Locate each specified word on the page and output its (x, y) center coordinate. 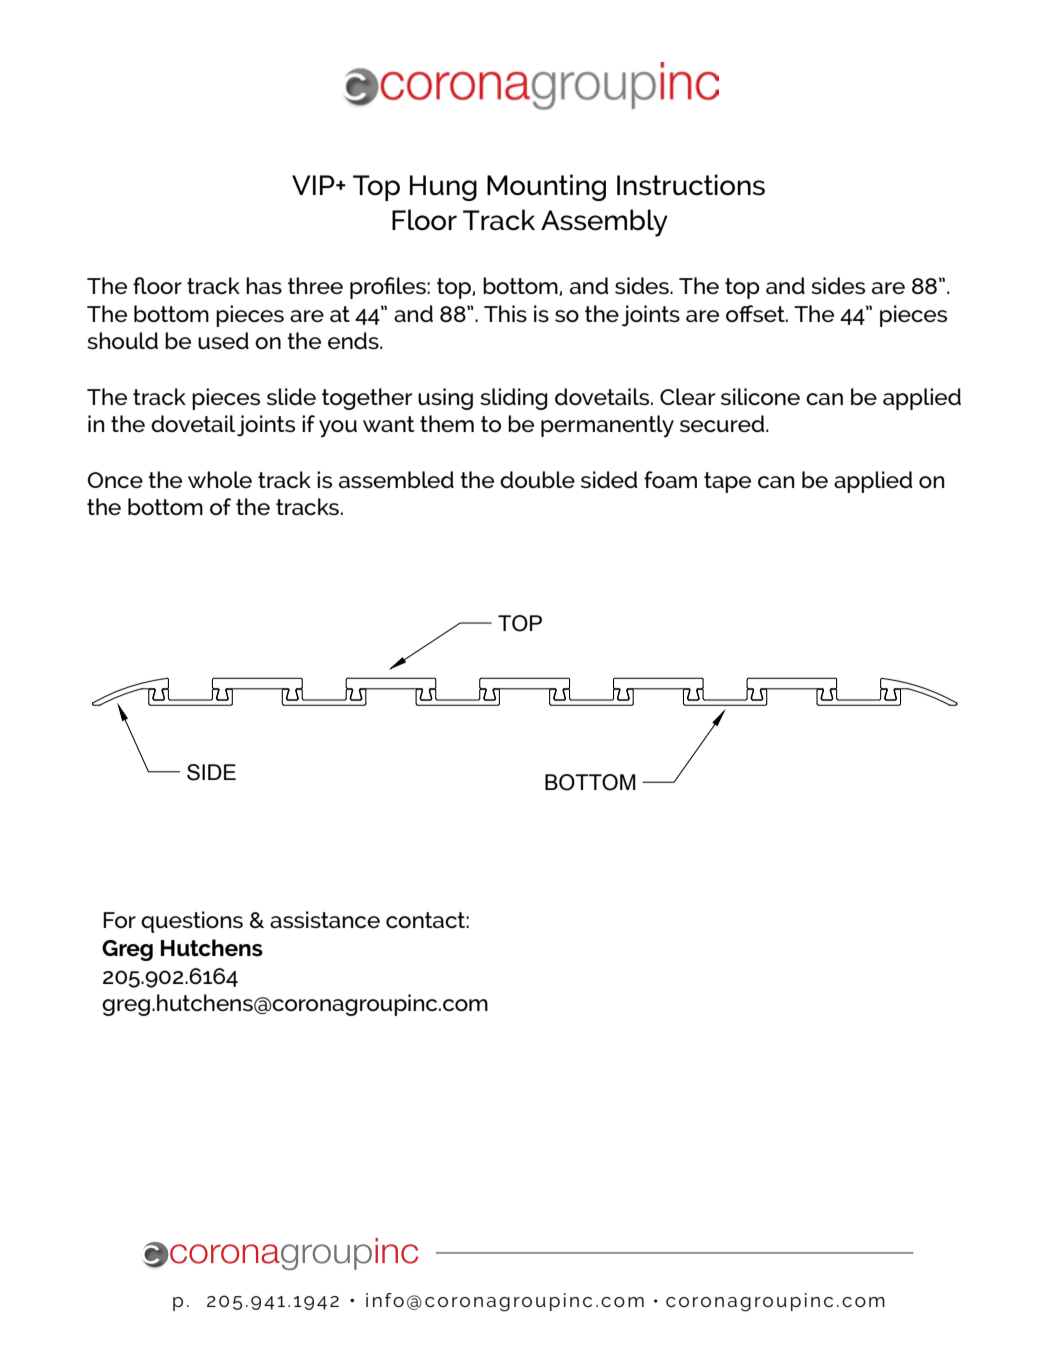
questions (192, 922)
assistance (325, 919)
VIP (314, 185)
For (119, 920)
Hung (443, 188)
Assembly (604, 223)
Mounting (546, 187)
